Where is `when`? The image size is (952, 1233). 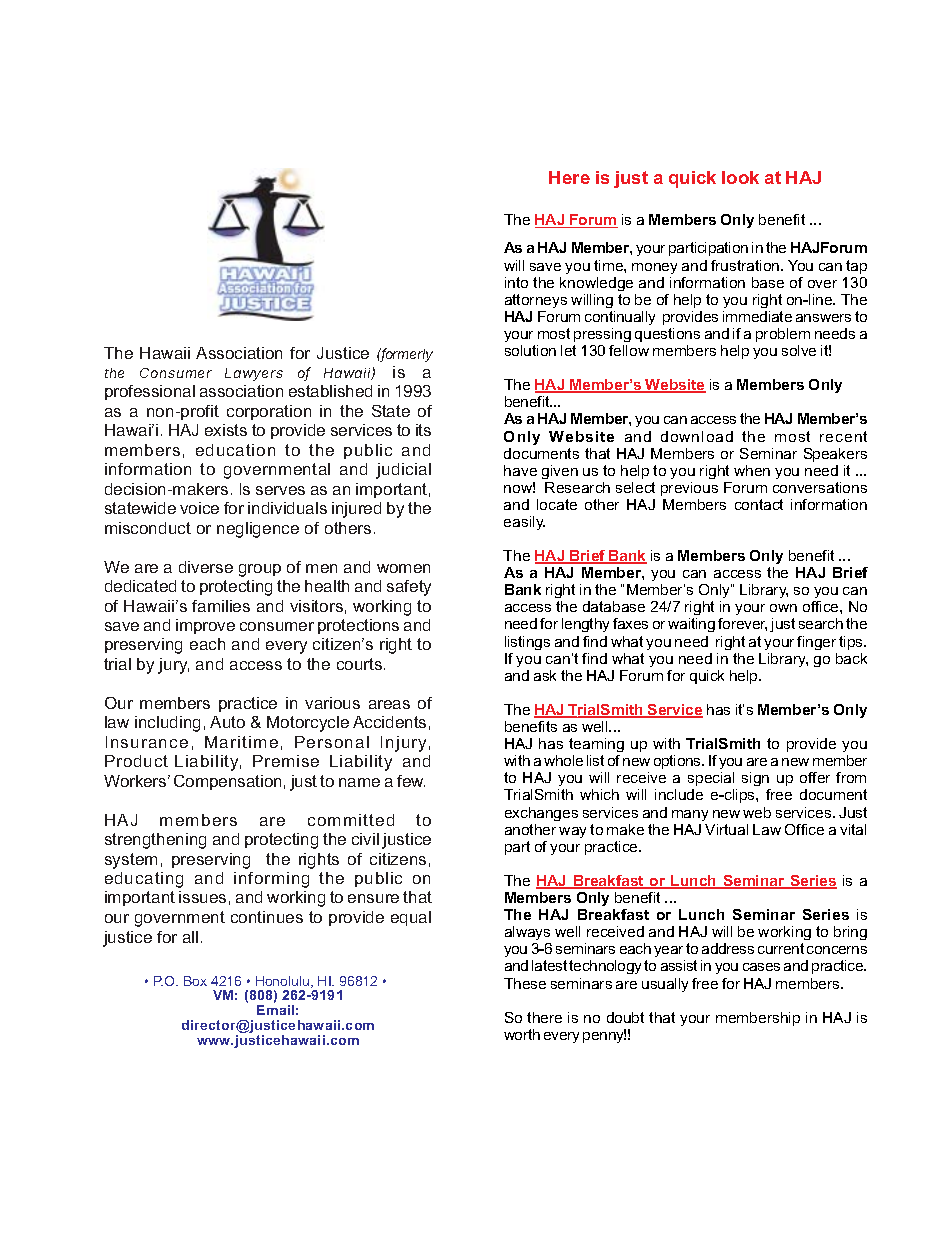 when is located at coordinates (752, 470).
